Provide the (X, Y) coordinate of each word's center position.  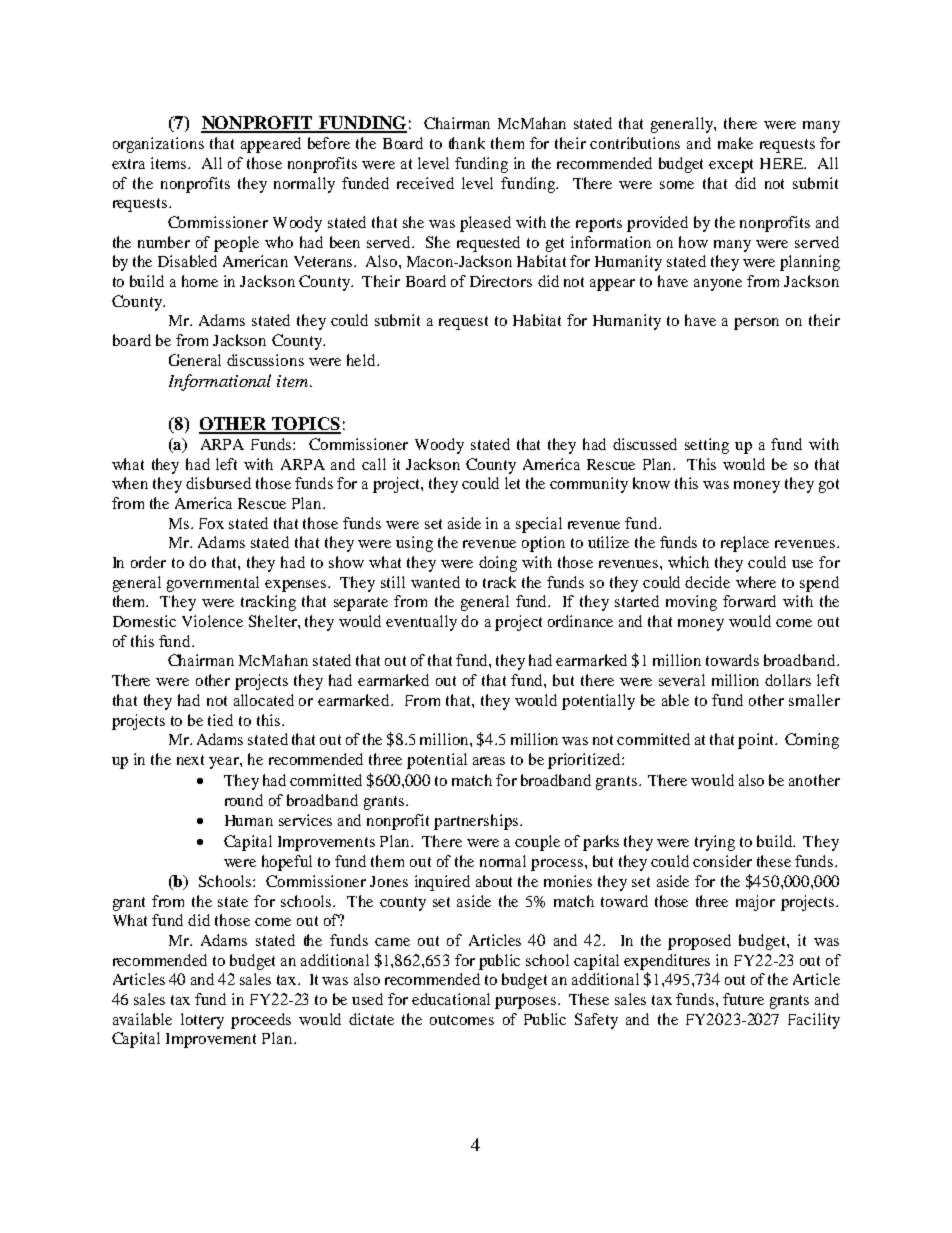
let (512, 483)
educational (451, 999)
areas (489, 761)
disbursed (218, 483)
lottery (202, 1021)
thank (467, 143)
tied (220, 720)
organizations (158, 145)
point (757, 741)
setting (707, 446)
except (731, 166)
